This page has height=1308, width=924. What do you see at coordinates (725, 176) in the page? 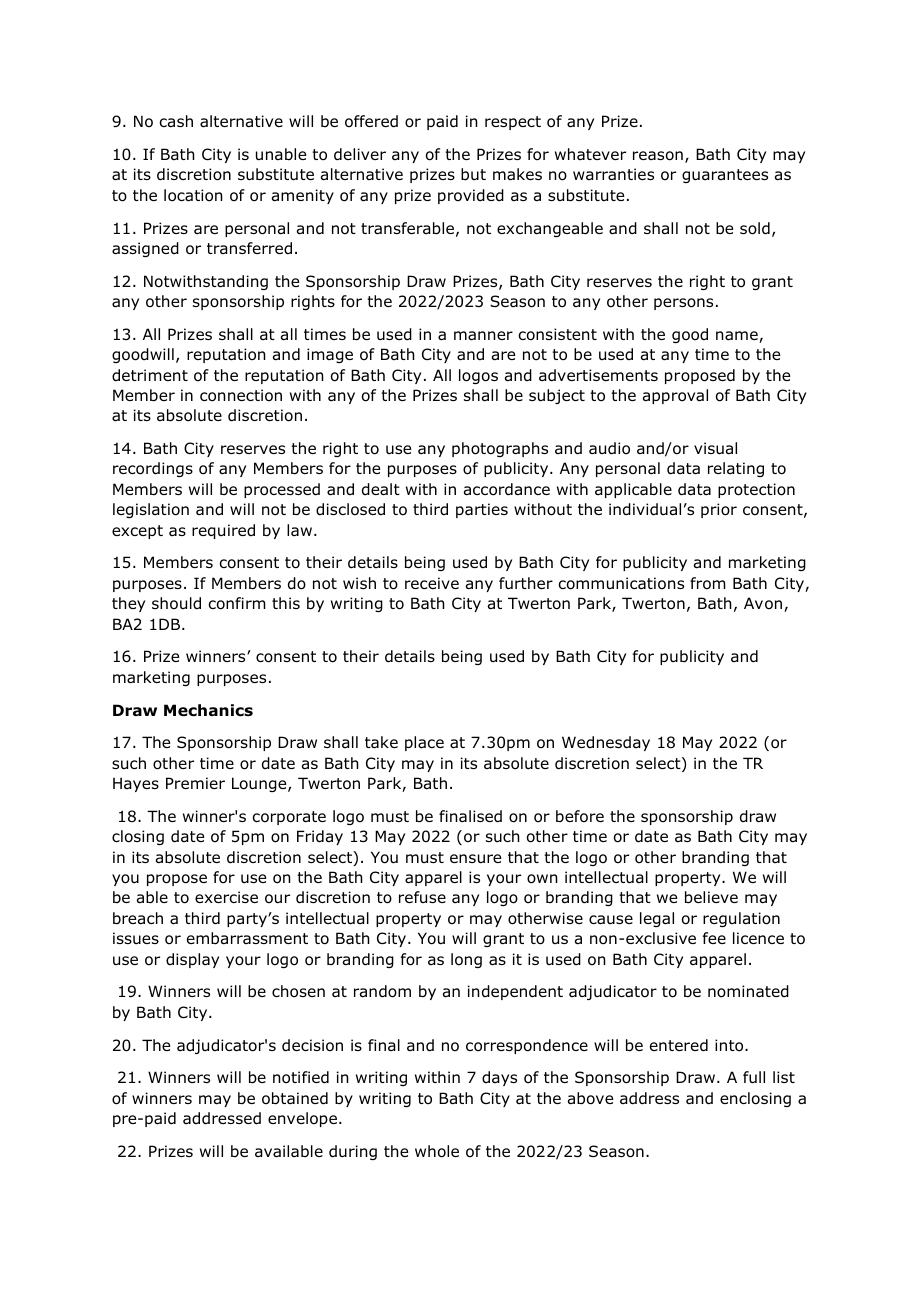
I see `guarantees` at bounding box center [725, 176].
